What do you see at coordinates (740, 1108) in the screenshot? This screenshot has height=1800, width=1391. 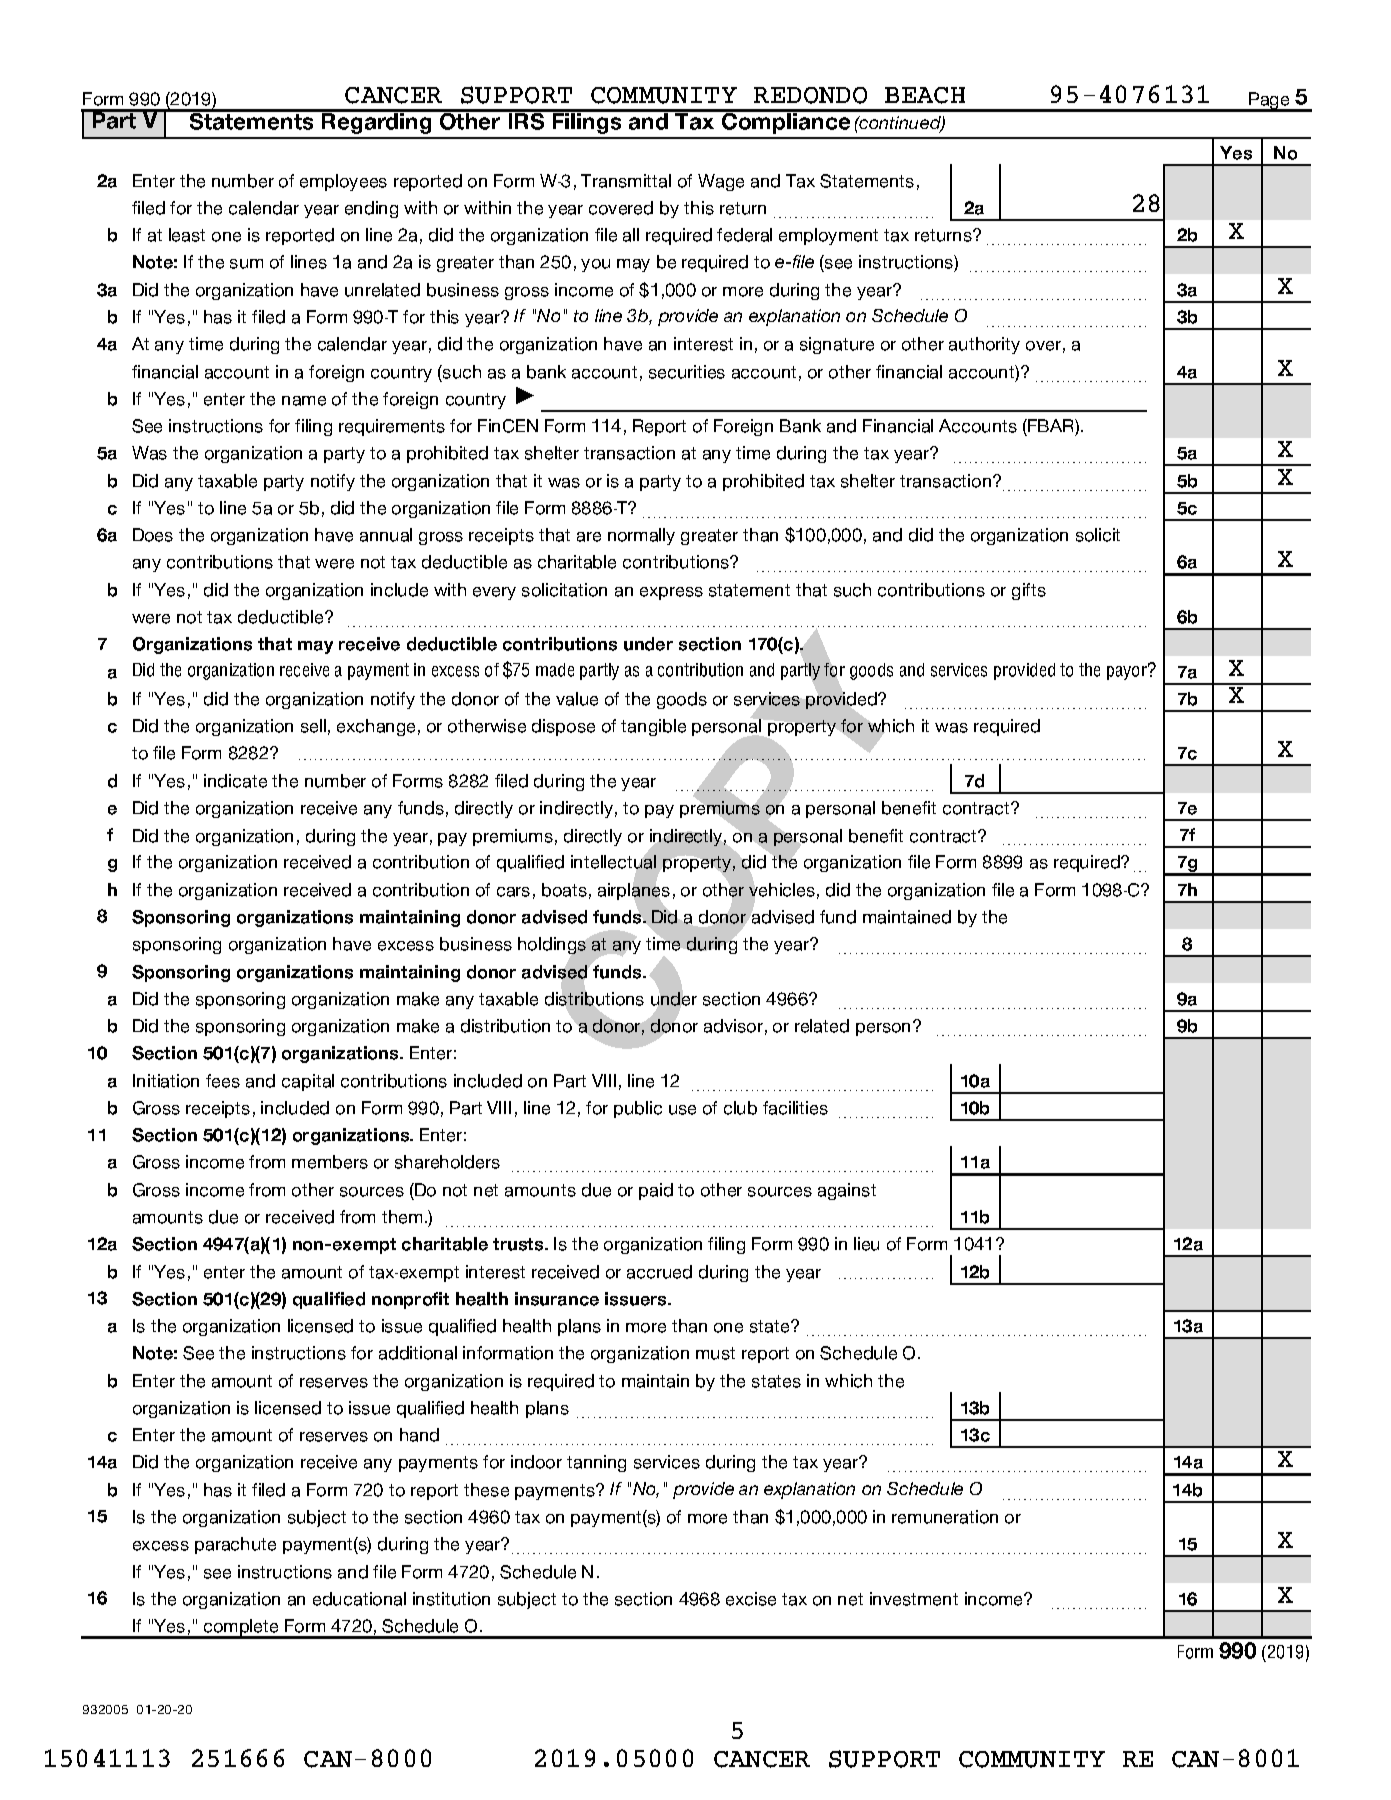 I see `club` at bounding box center [740, 1108].
